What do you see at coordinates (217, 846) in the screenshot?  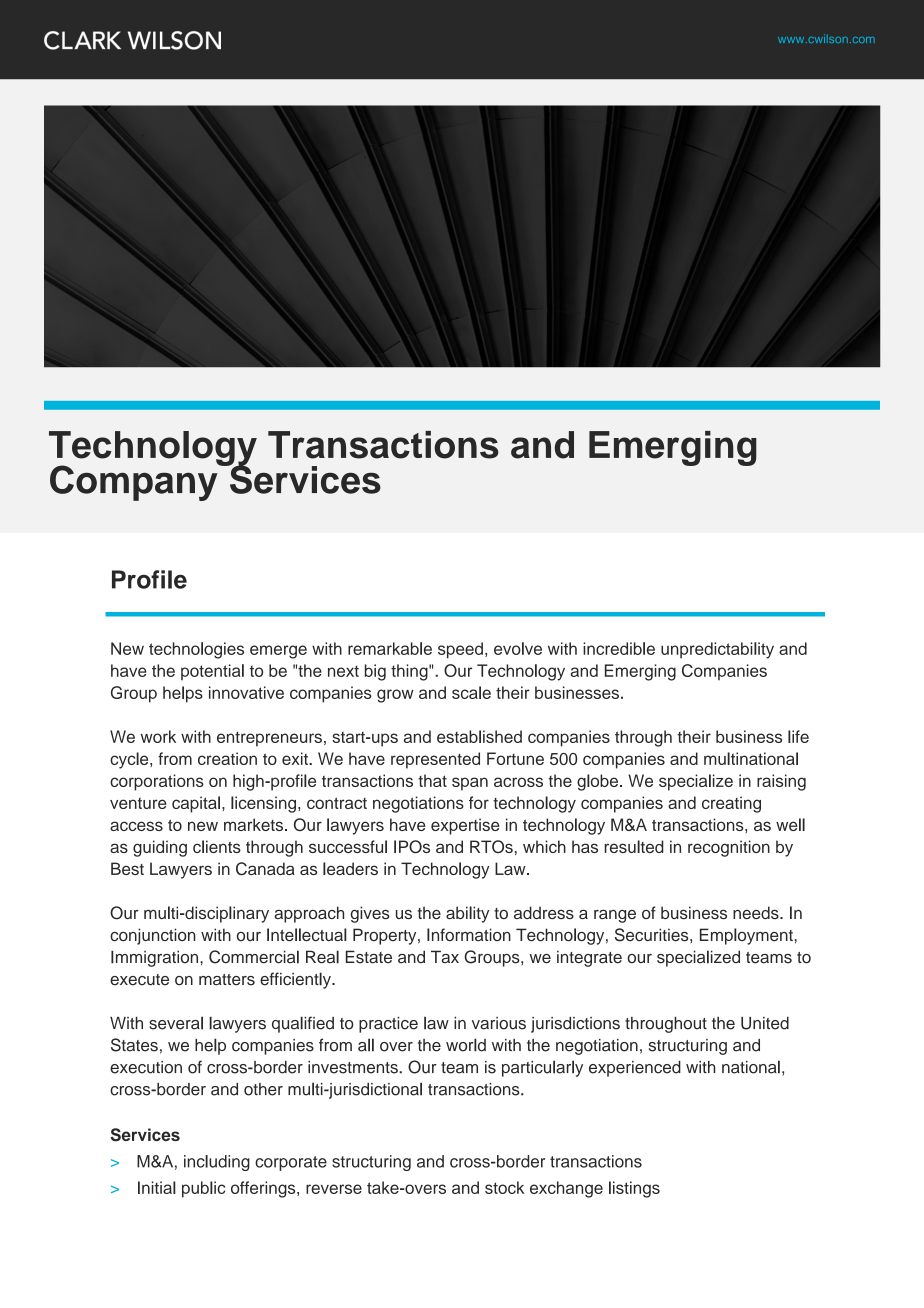 I see `clients` at bounding box center [217, 846].
